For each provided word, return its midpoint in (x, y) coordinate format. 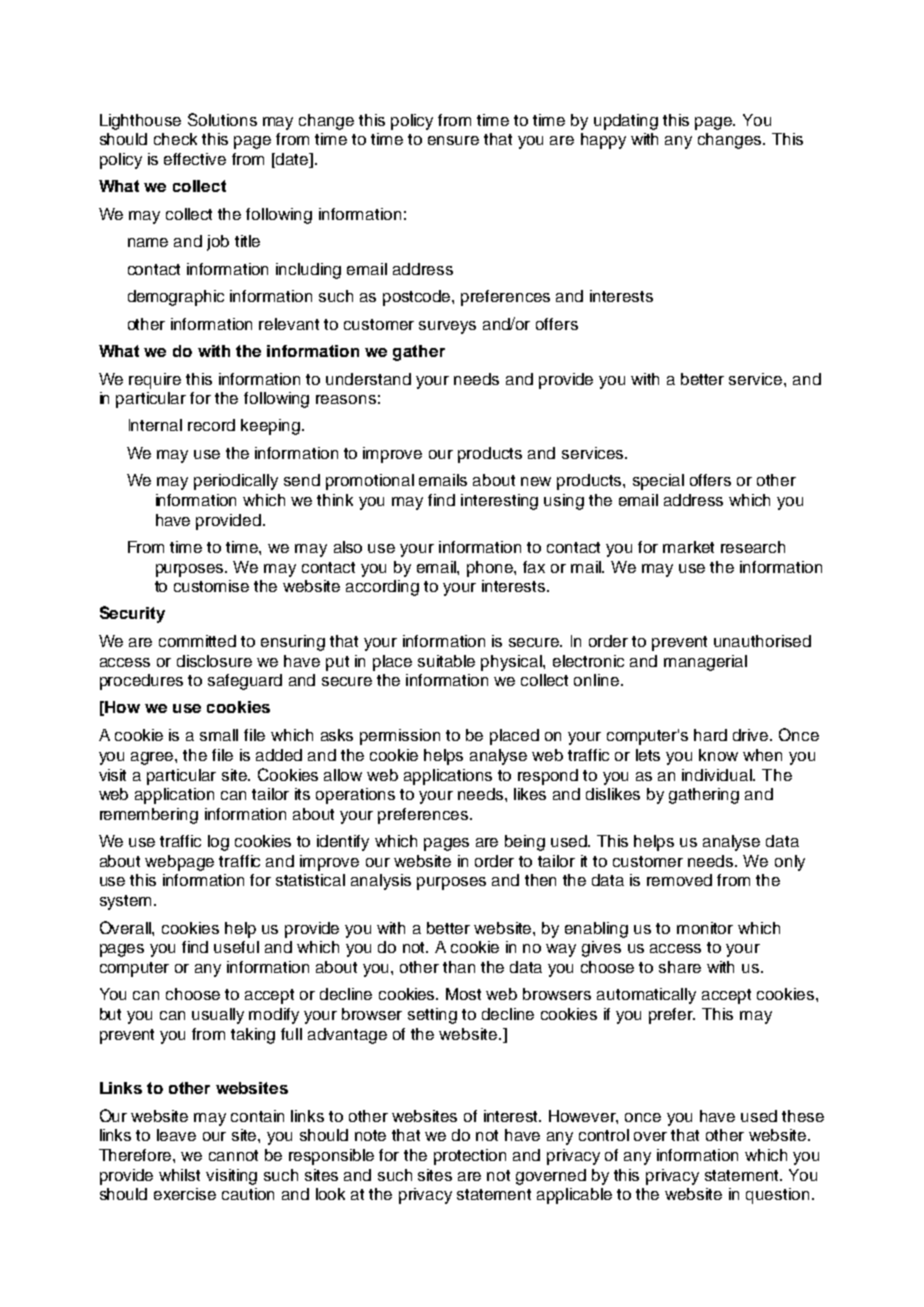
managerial (705, 663)
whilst (179, 1175)
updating (626, 122)
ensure (453, 140)
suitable (446, 661)
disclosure (214, 661)
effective (195, 159)
